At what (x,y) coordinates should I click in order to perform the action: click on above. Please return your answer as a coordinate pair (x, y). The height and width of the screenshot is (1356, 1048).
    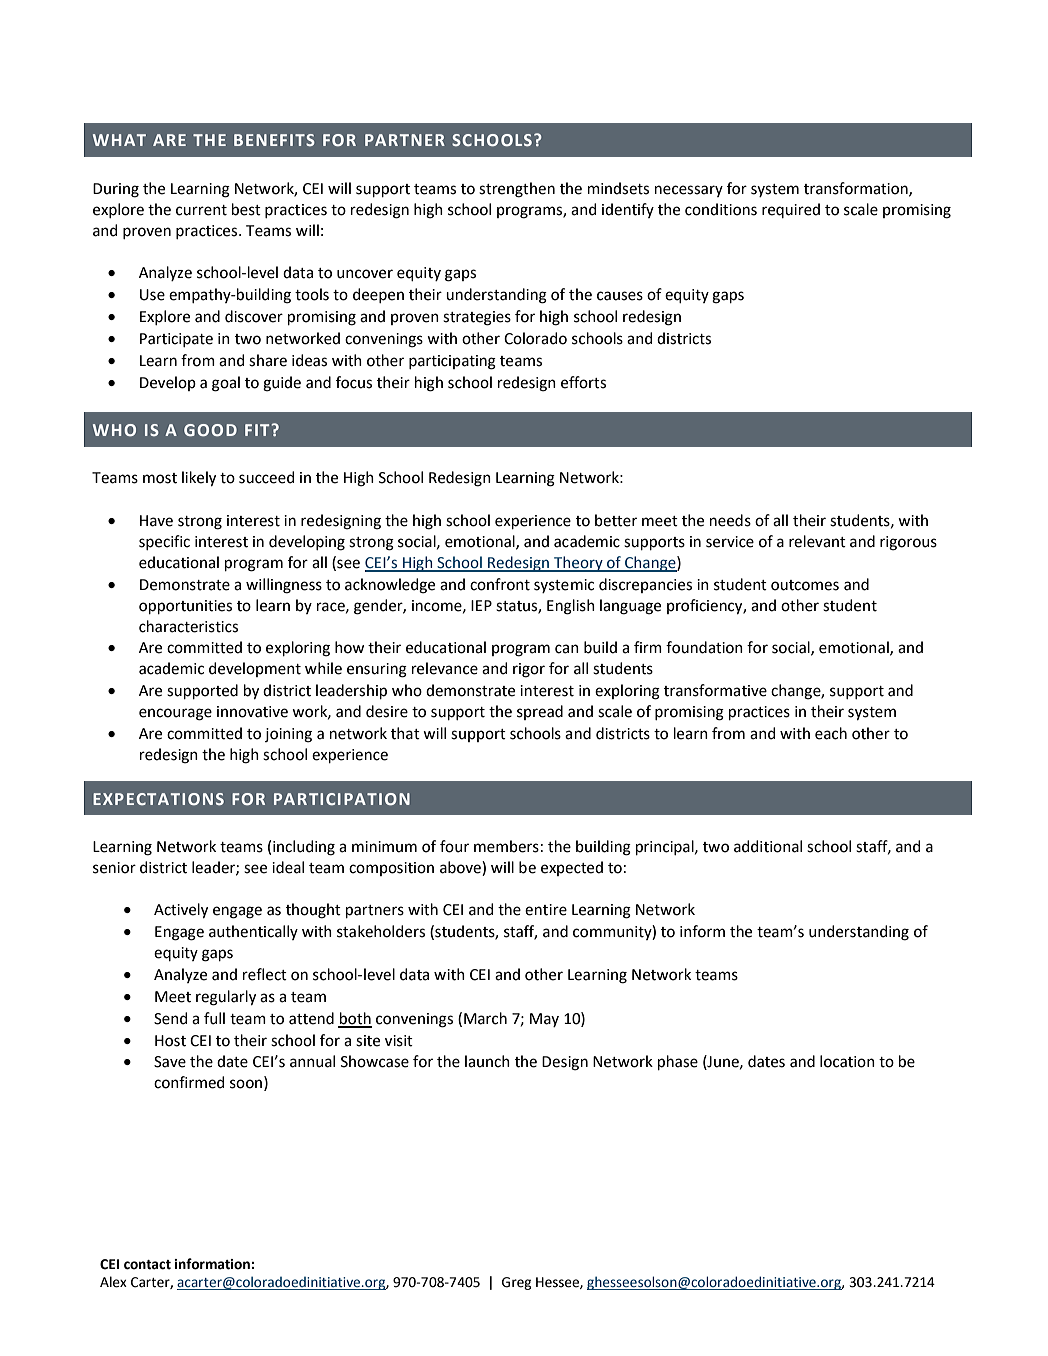
    Looking at the image, I should click on (461, 867).
